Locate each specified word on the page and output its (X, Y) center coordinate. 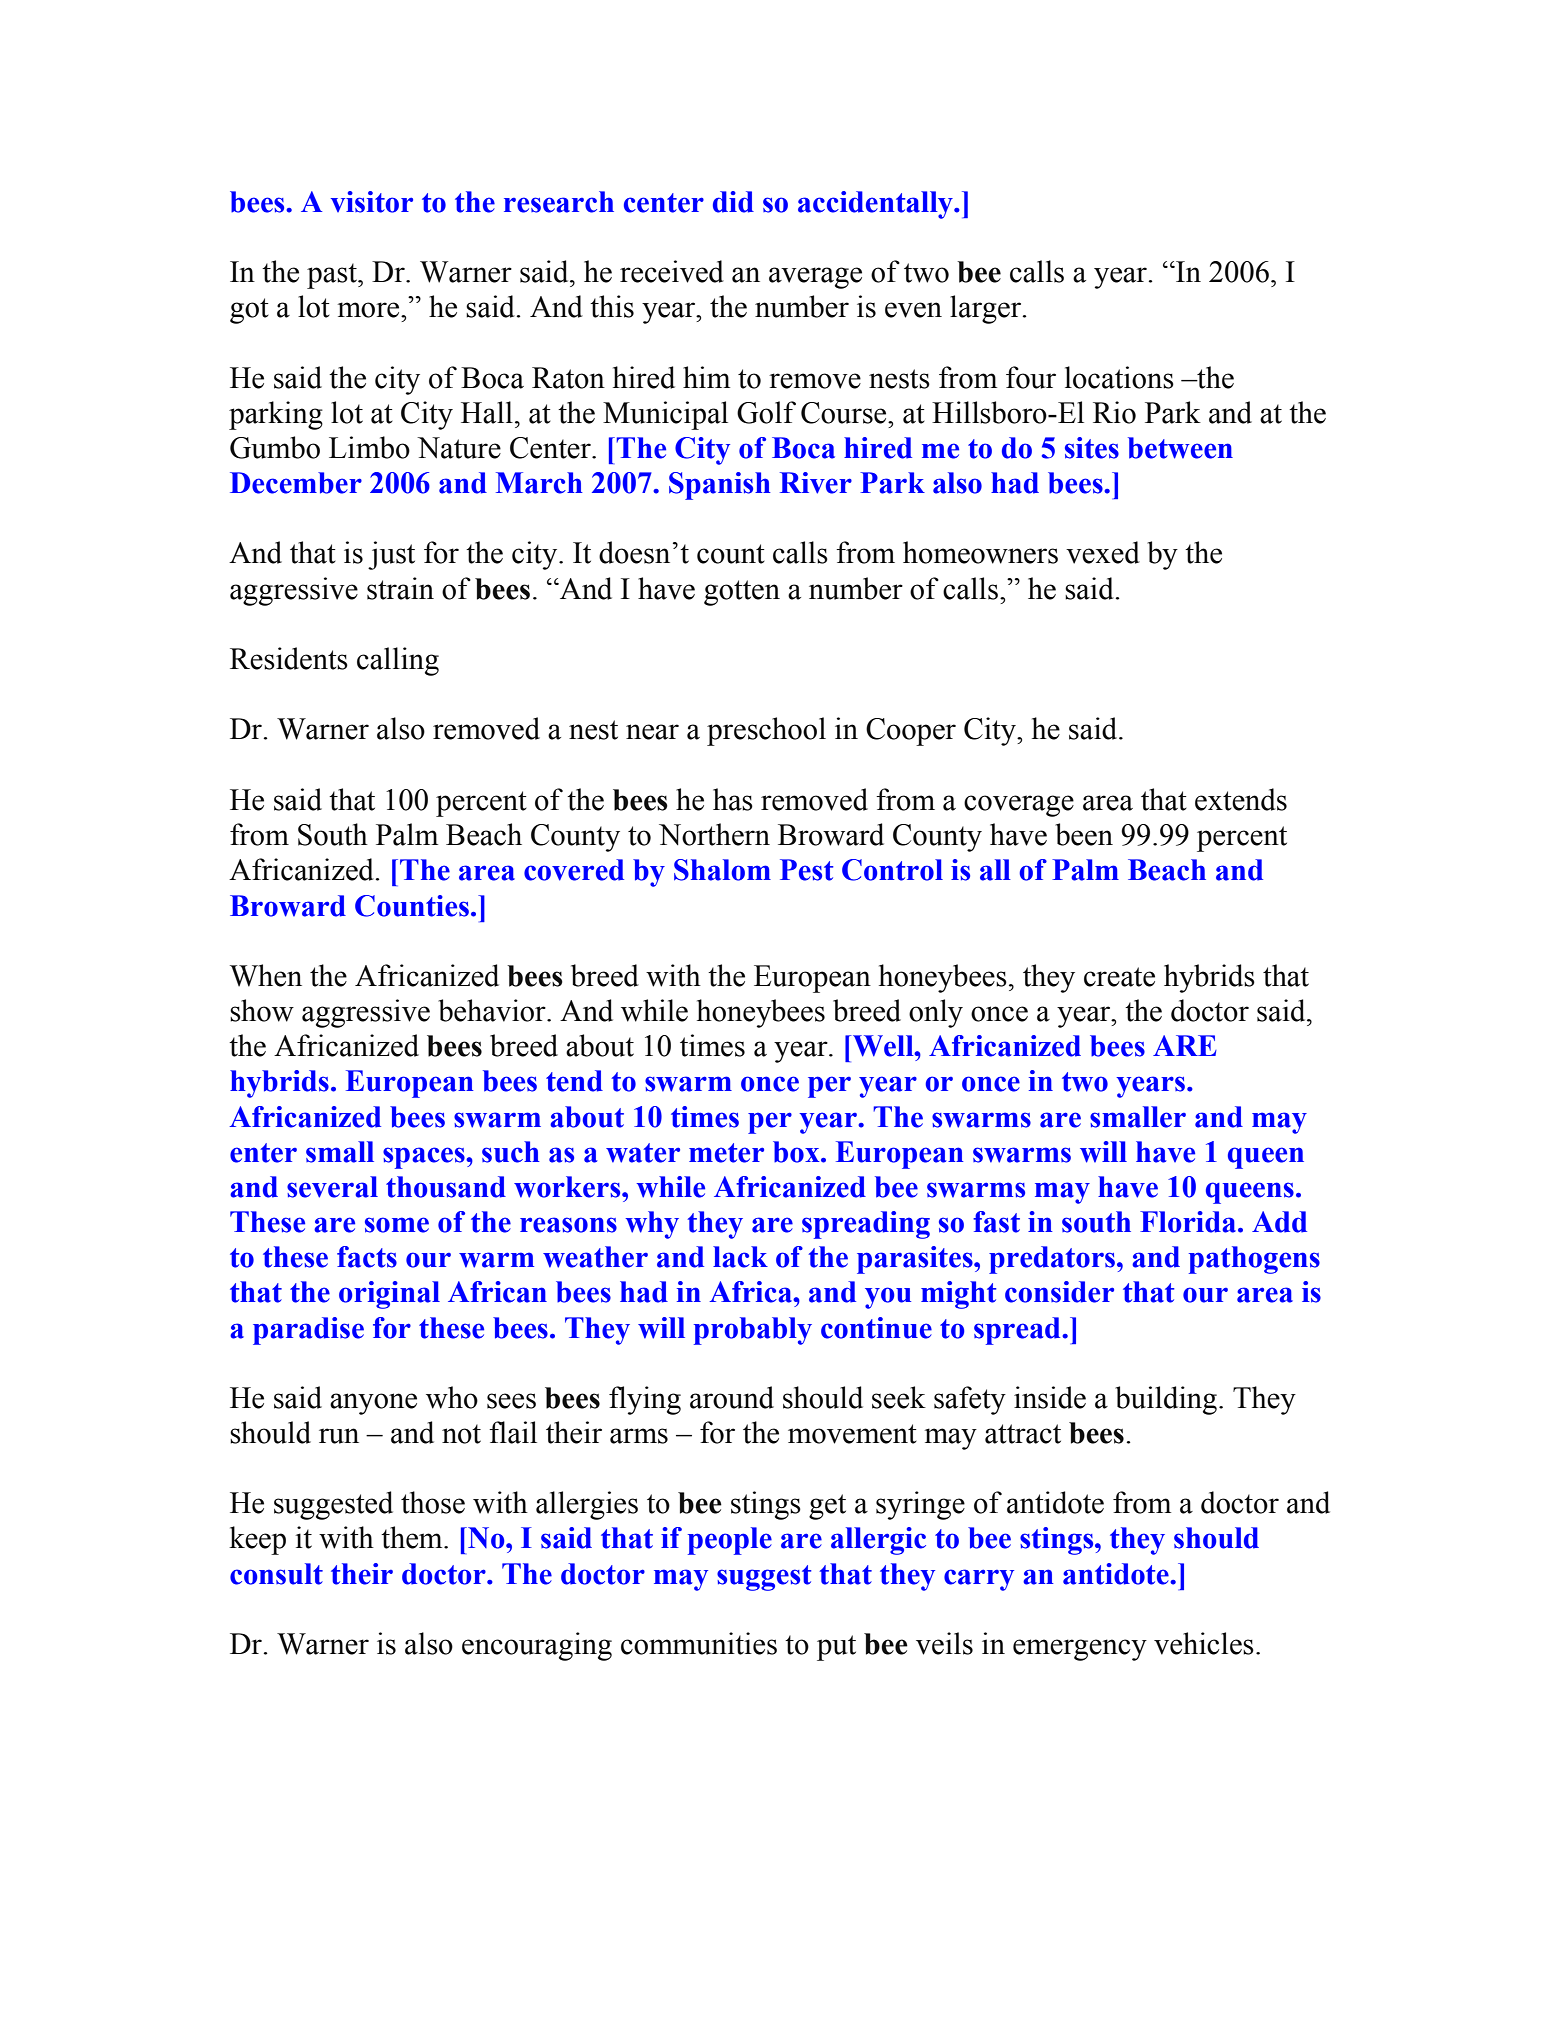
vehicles (1204, 1643)
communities (699, 1643)
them (413, 1537)
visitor (372, 202)
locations (1119, 377)
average (815, 278)
